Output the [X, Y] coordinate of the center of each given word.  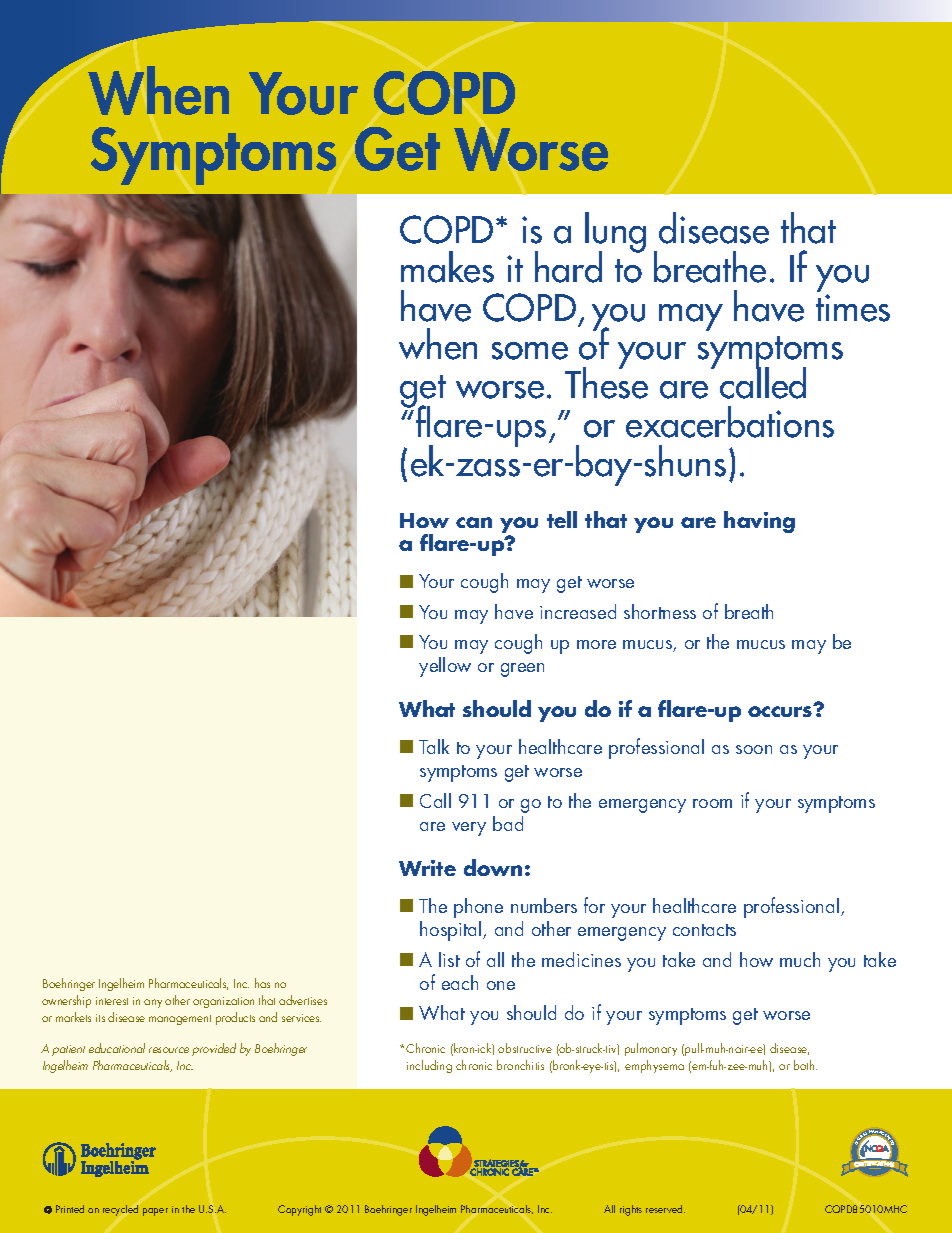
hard [568, 267]
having [759, 522]
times [853, 308]
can [474, 522]
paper [155, 1212]
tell [562, 519]
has [262, 983]
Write [427, 868]
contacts [704, 930]
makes [447, 267]
